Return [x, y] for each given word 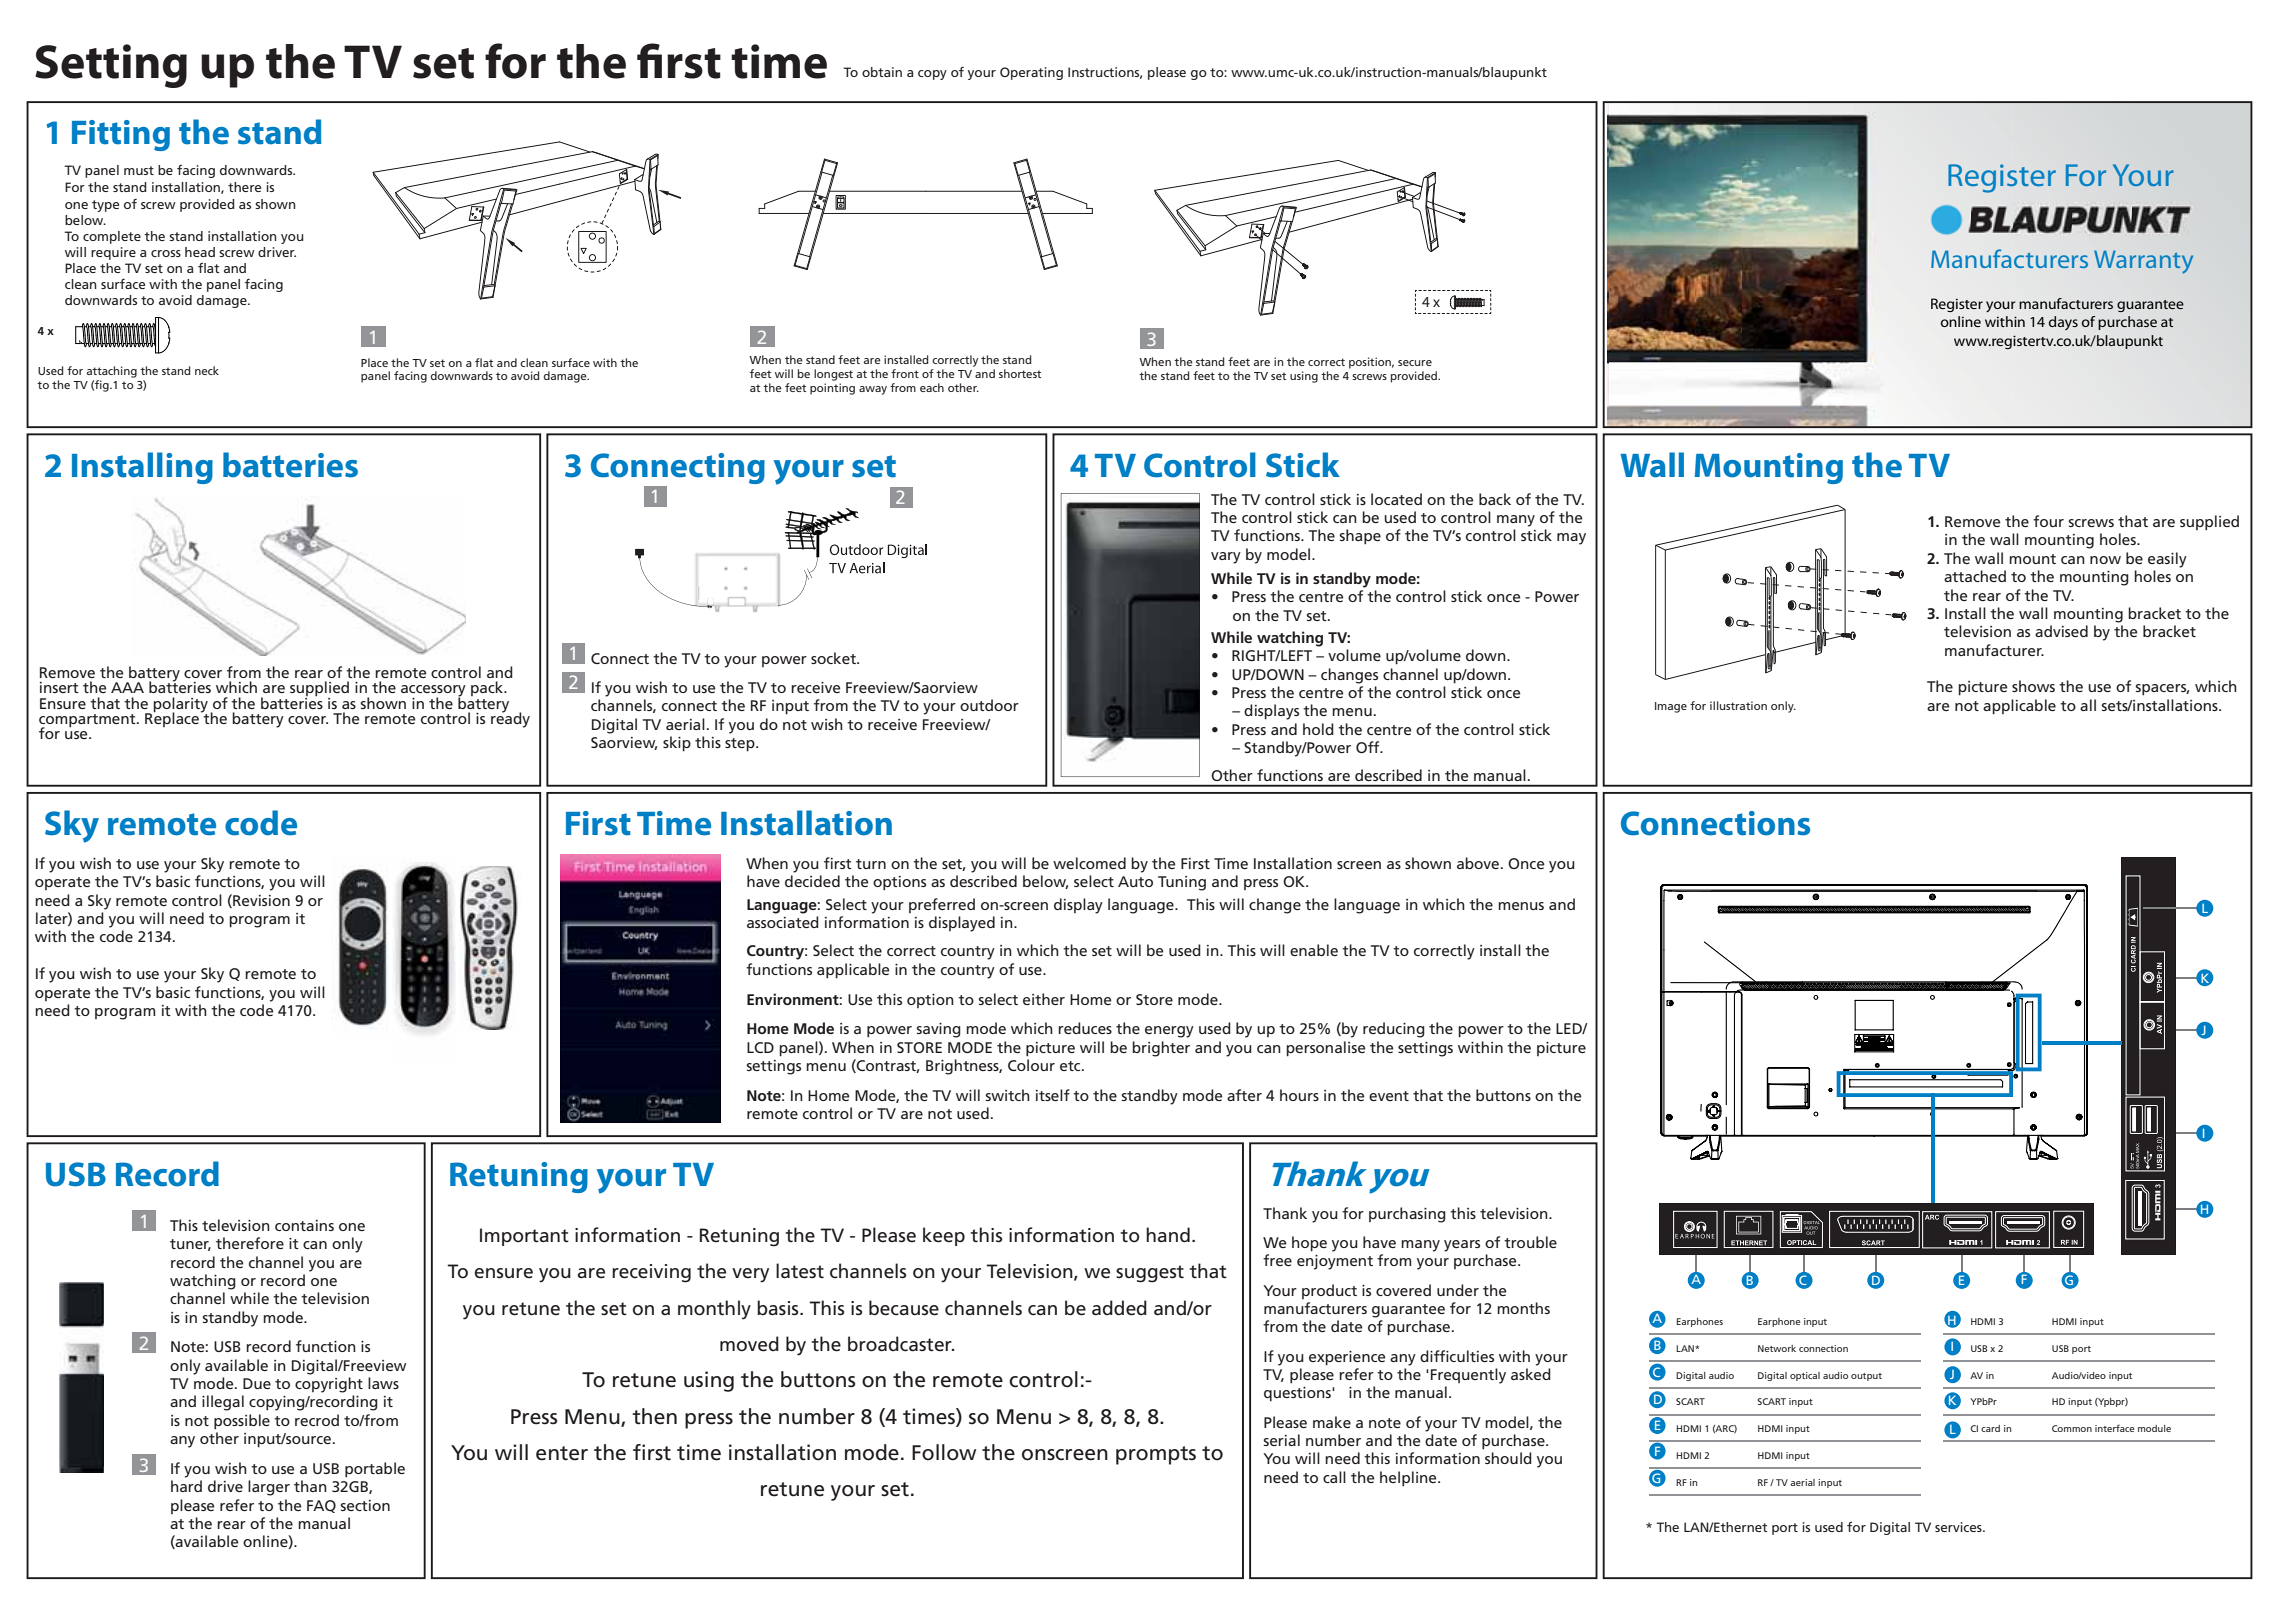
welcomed [1089, 863]
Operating [1031, 73]
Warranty [2143, 262]
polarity [180, 705]
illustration [1738, 705]
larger [269, 1488]
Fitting [121, 135]
